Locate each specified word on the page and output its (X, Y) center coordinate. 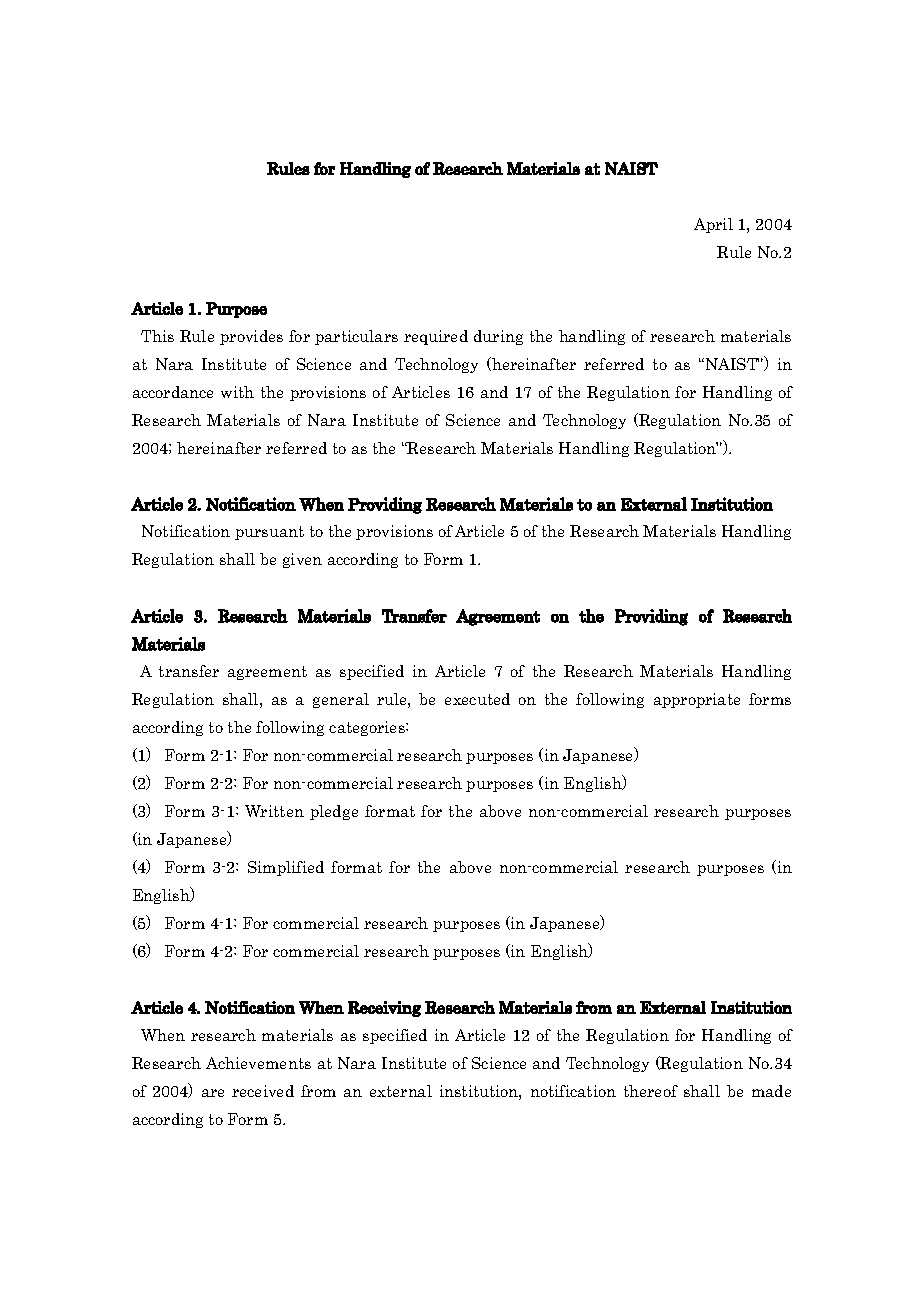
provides (251, 337)
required (436, 337)
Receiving (384, 1009)
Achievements (258, 1063)
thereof (651, 1091)
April (713, 225)
